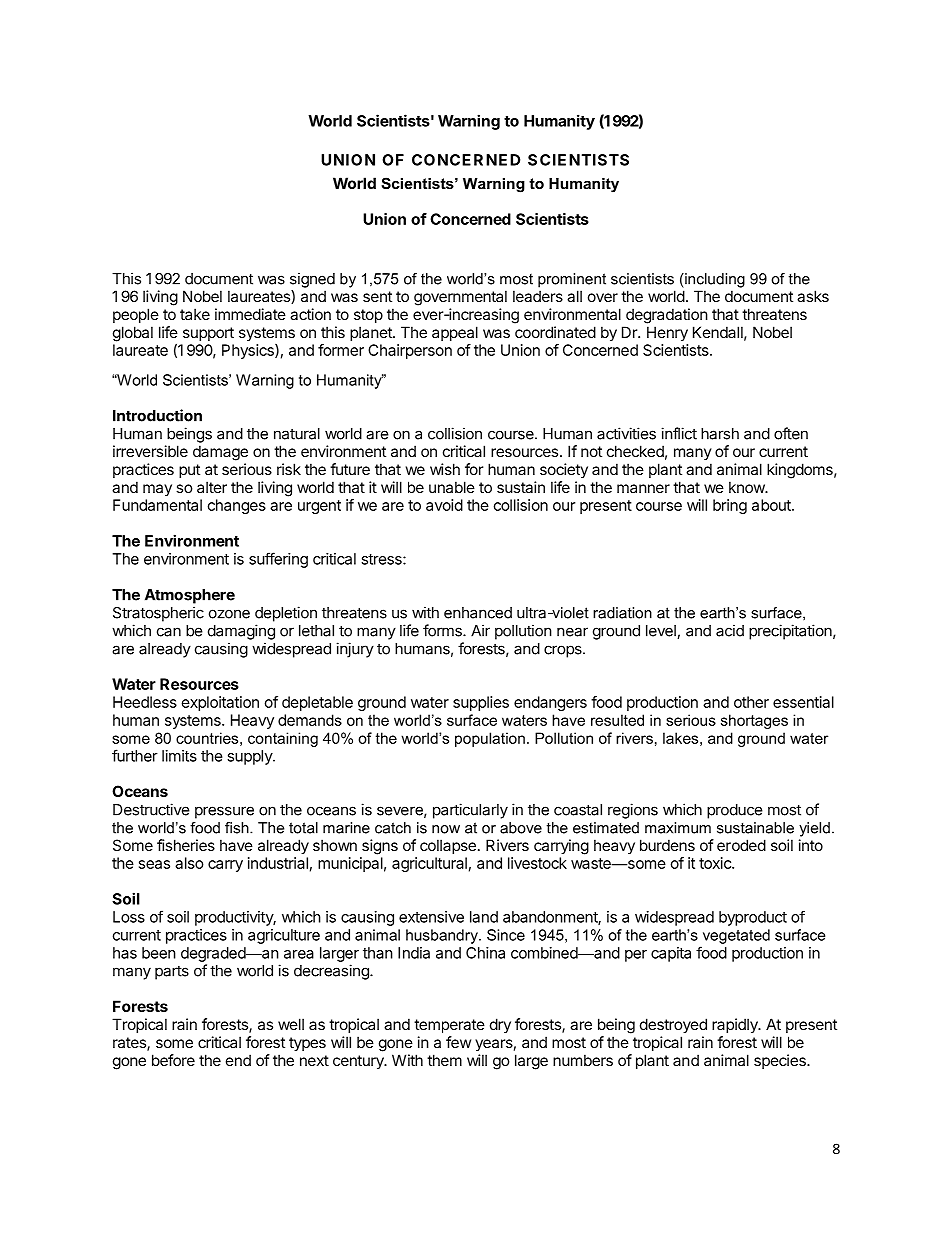  Describe the element at coordinates (753, 918) in the image. I see `byproduct` at that location.
